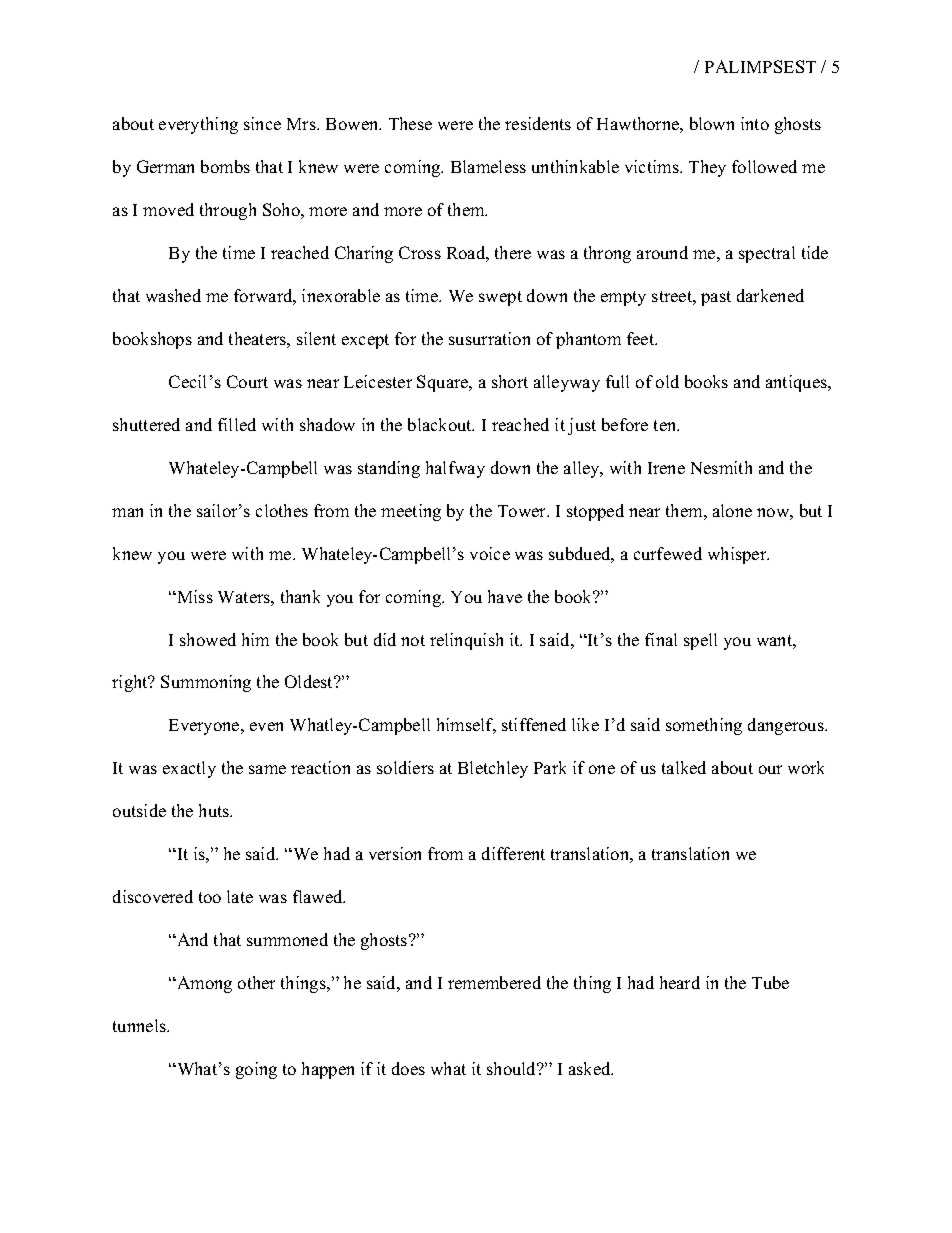 The image size is (952, 1233). I want to click on Bletchley, so click(493, 769).
